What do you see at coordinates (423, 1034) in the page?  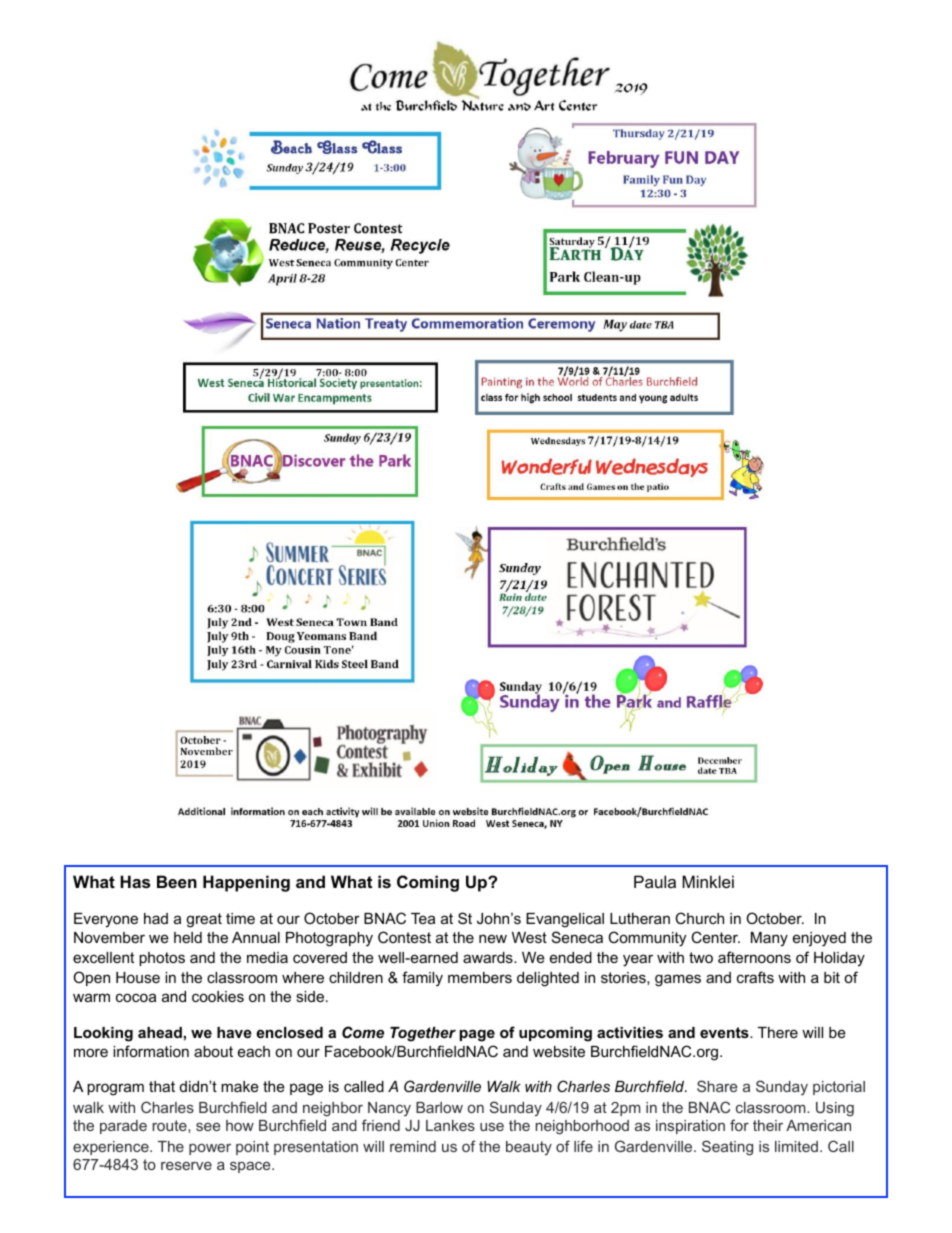 I see `Together` at bounding box center [423, 1034].
